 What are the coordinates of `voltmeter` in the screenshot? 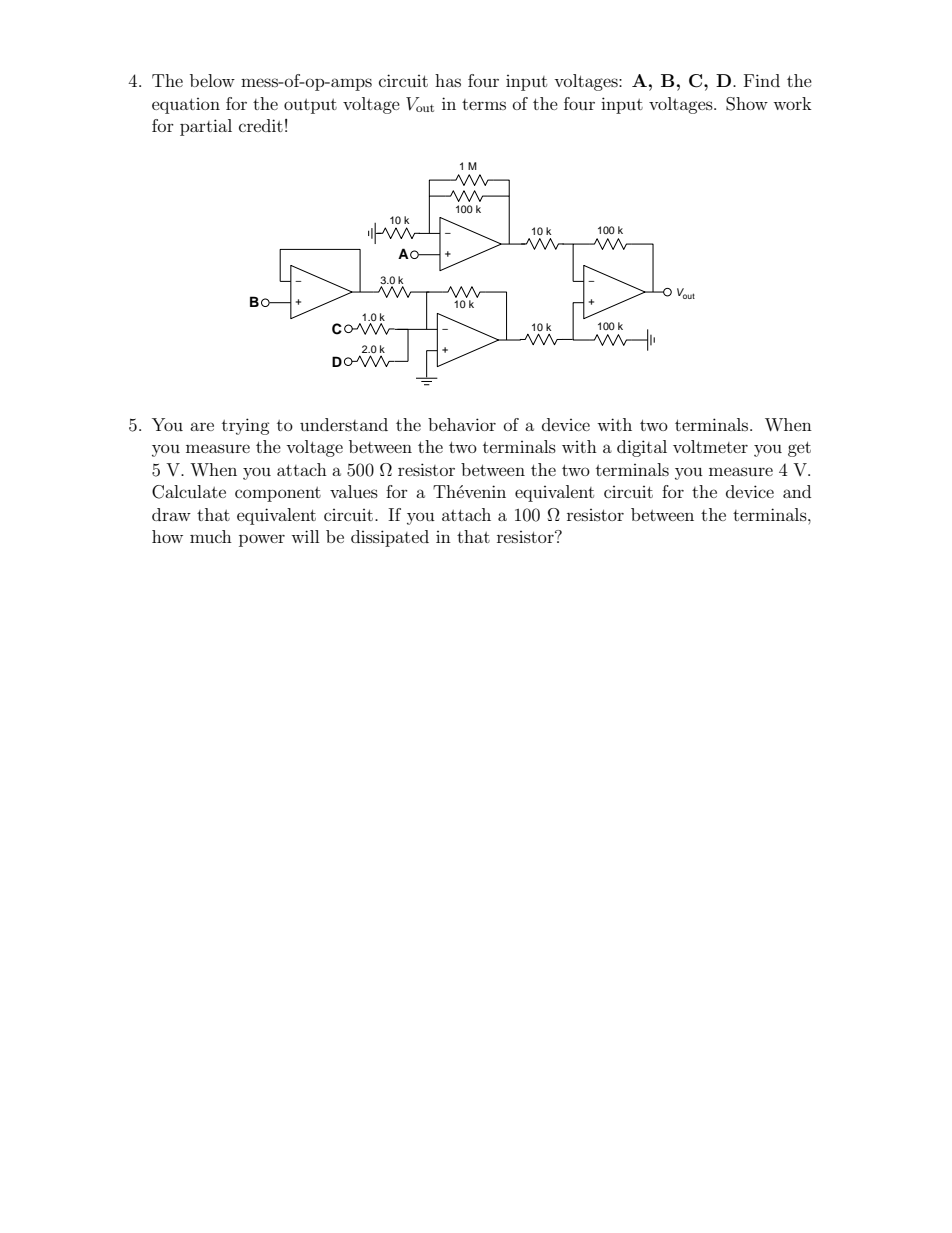 It's located at (710, 446).
